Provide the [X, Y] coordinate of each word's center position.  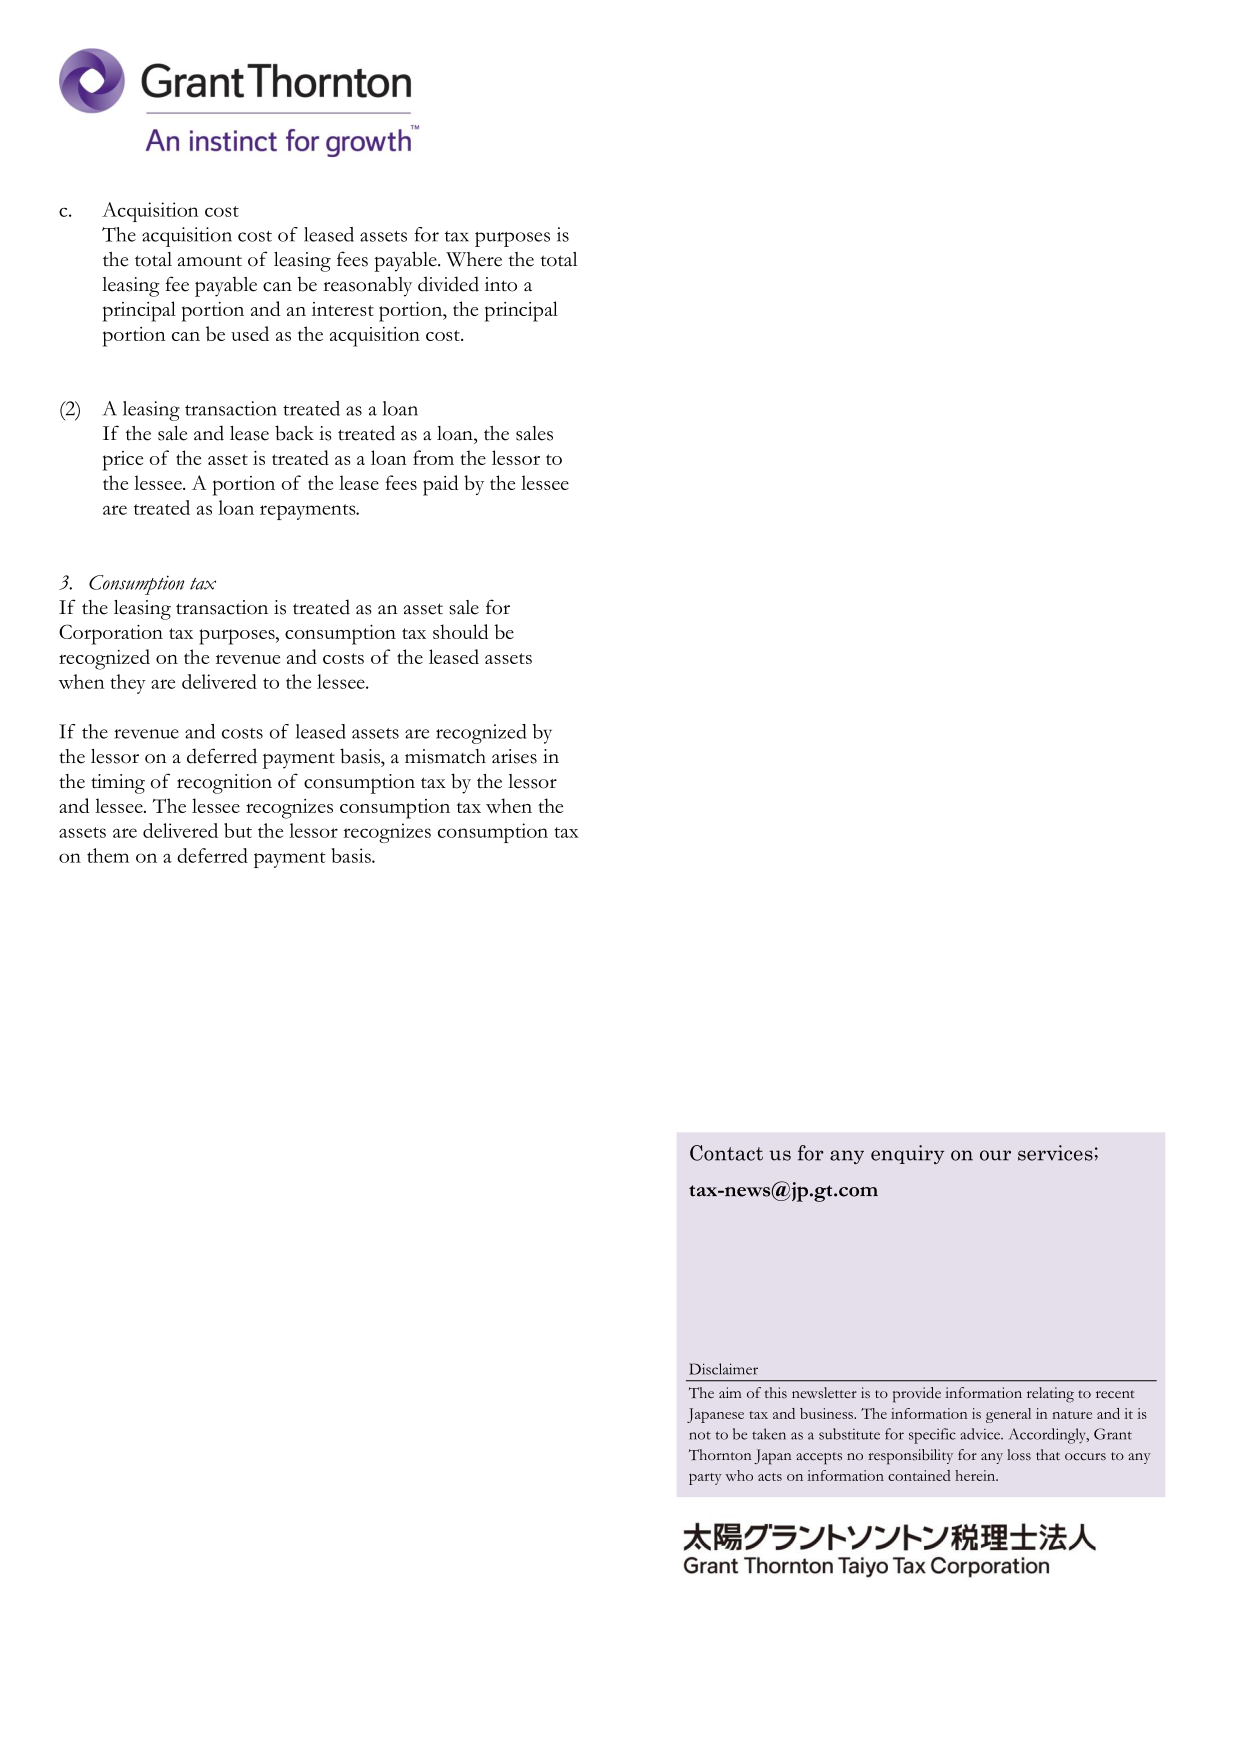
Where [474, 259]
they [128, 684]
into [501, 284]
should [460, 631]
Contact [726, 1153]
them [108, 855]
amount [210, 261]
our [995, 1155]
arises [514, 756]
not [700, 1435]
